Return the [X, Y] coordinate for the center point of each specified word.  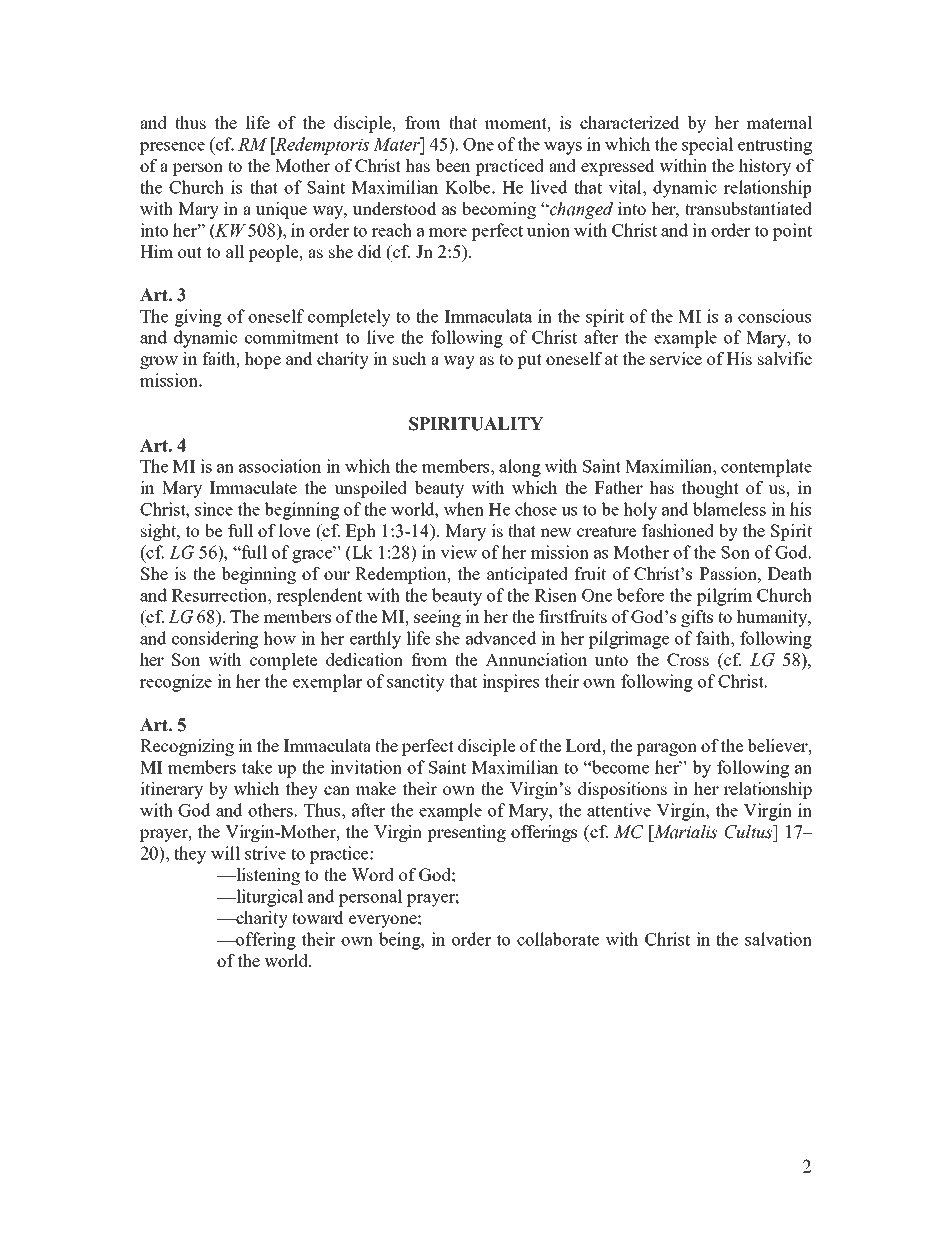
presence [172, 148]
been [452, 165]
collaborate [558, 939]
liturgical [268, 898]
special [707, 146]
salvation [778, 939]
